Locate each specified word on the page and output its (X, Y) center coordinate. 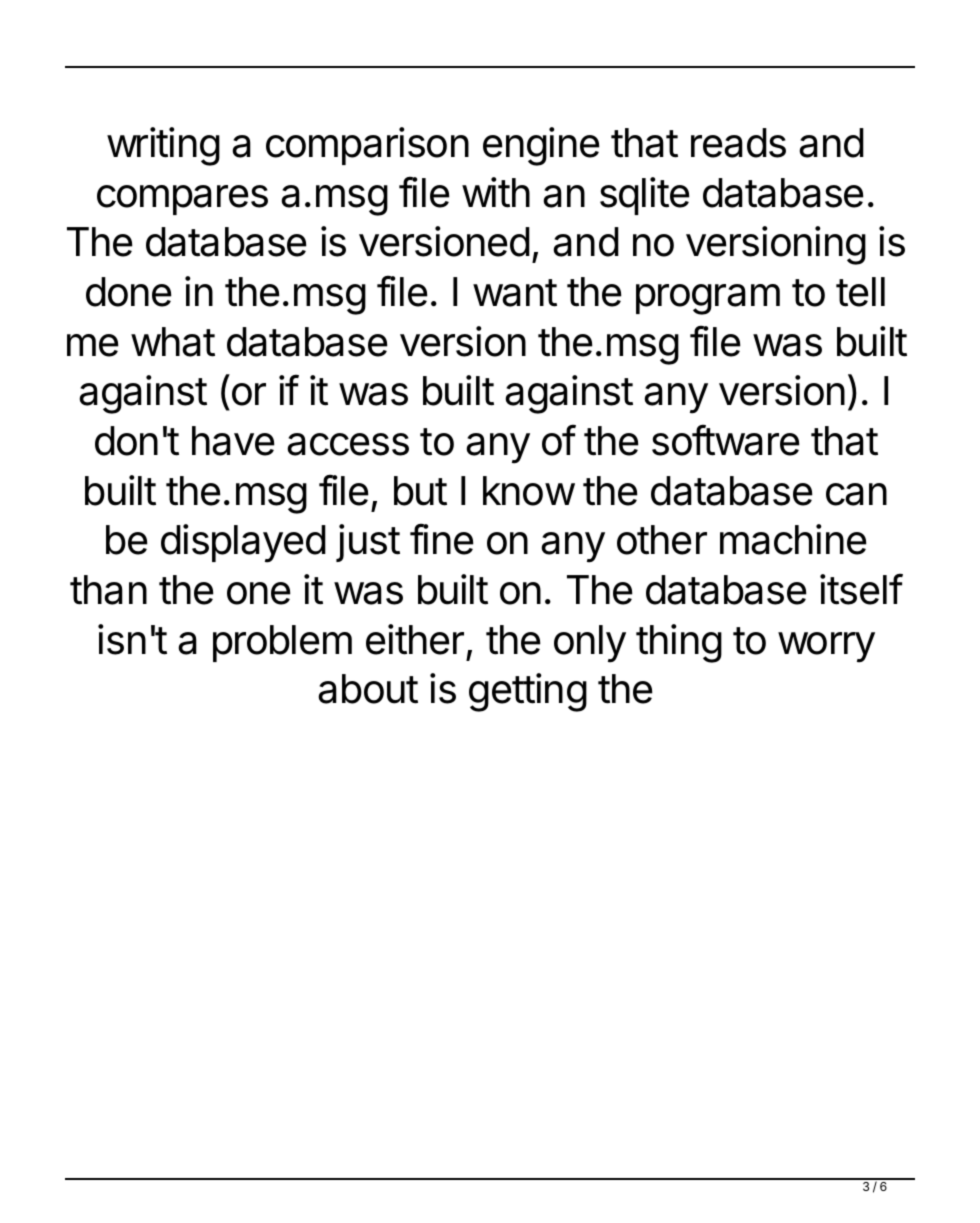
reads (738, 143)
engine (541, 146)
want (515, 293)
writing (163, 146)
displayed (243, 543)
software (726, 440)
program (708, 299)
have (233, 441)
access (348, 444)
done (129, 292)
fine (442, 539)
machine (793, 539)
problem (282, 643)
